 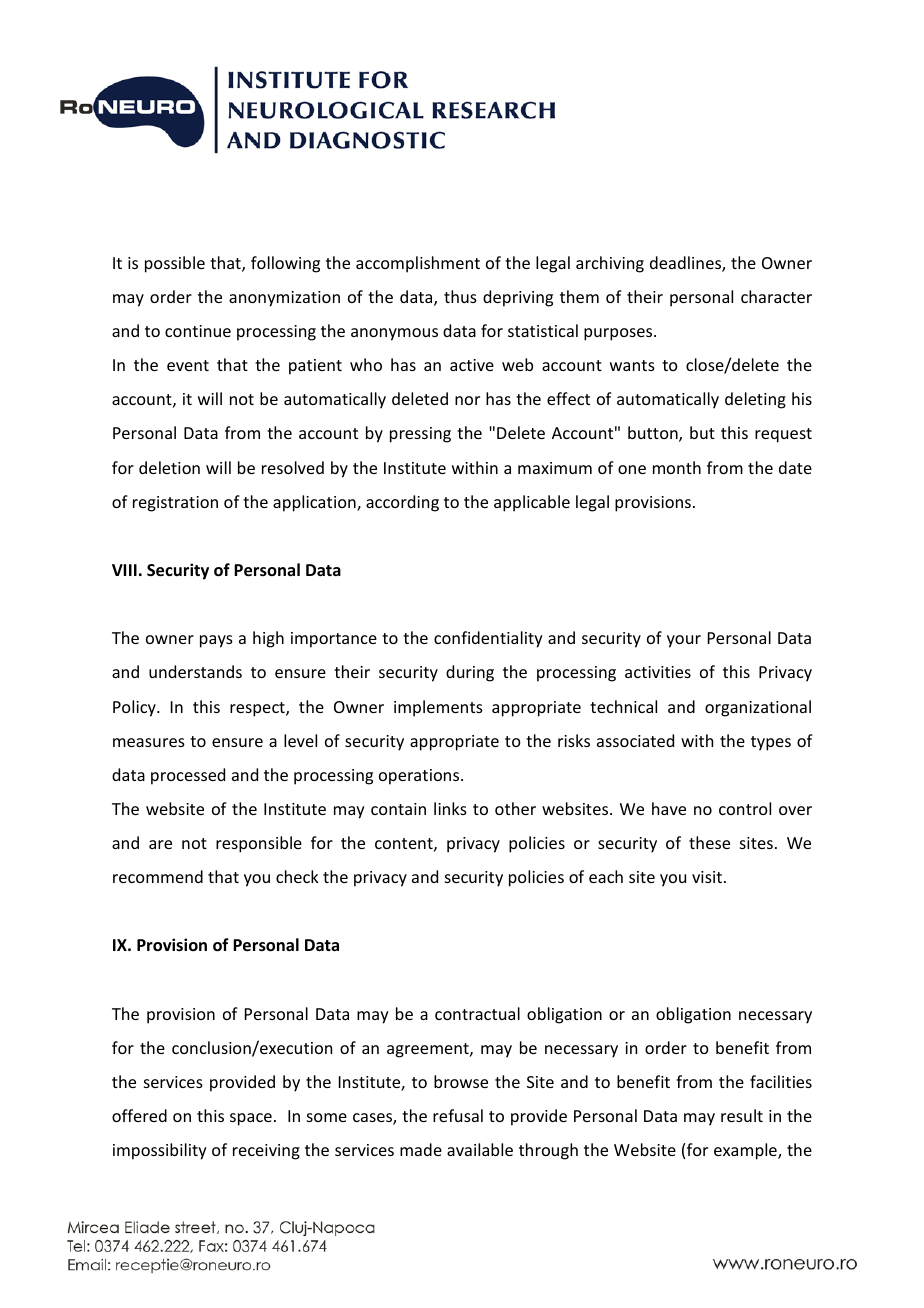 What do you see at coordinates (709, 842) in the page?
I see `these` at bounding box center [709, 842].
